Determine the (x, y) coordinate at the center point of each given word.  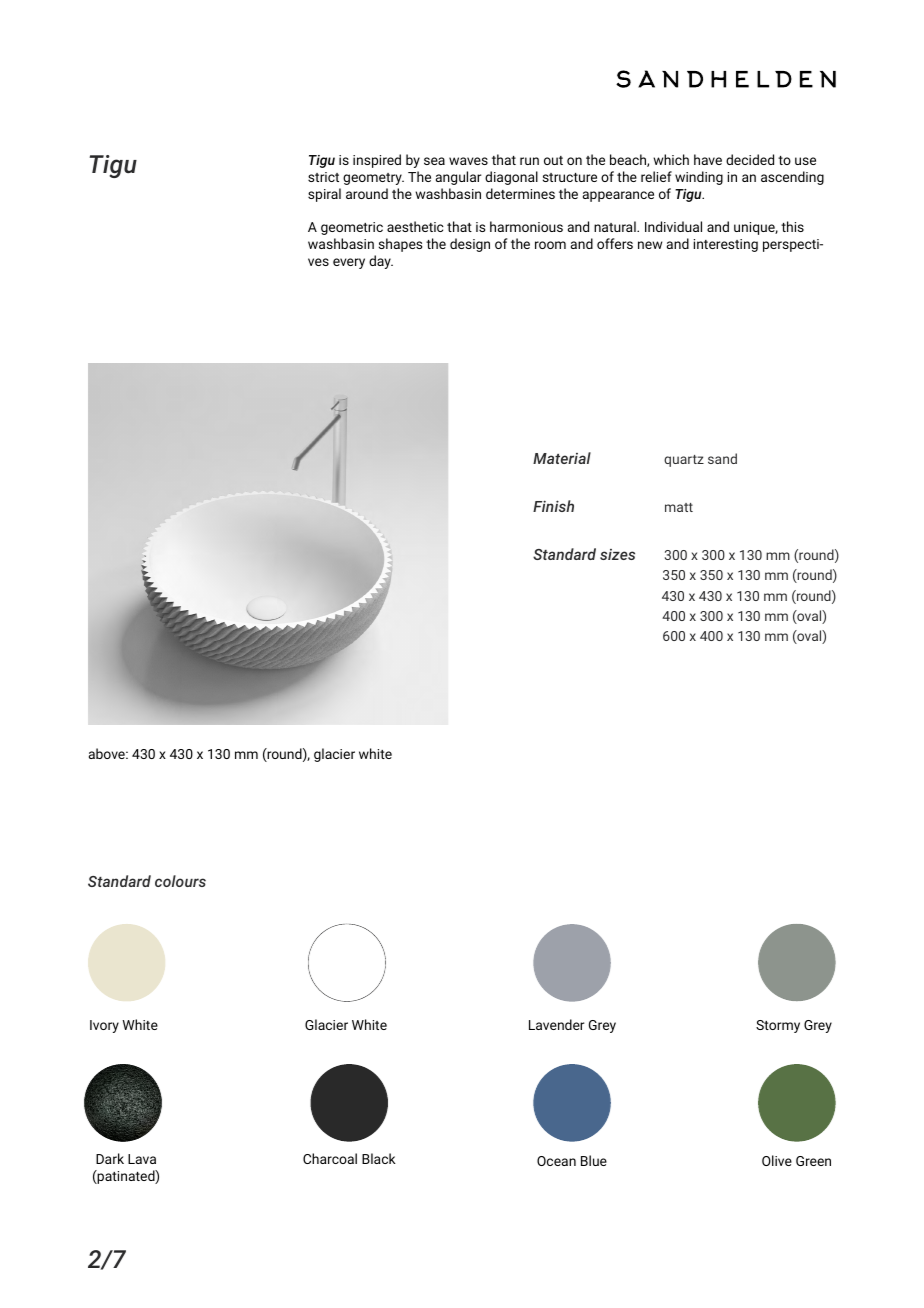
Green (813, 1161)
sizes (617, 554)
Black (379, 1158)
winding (699, 178)
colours (180, 881)
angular (459, 178)
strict (323, 177)
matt (679, 507)
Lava (142, 1159)
